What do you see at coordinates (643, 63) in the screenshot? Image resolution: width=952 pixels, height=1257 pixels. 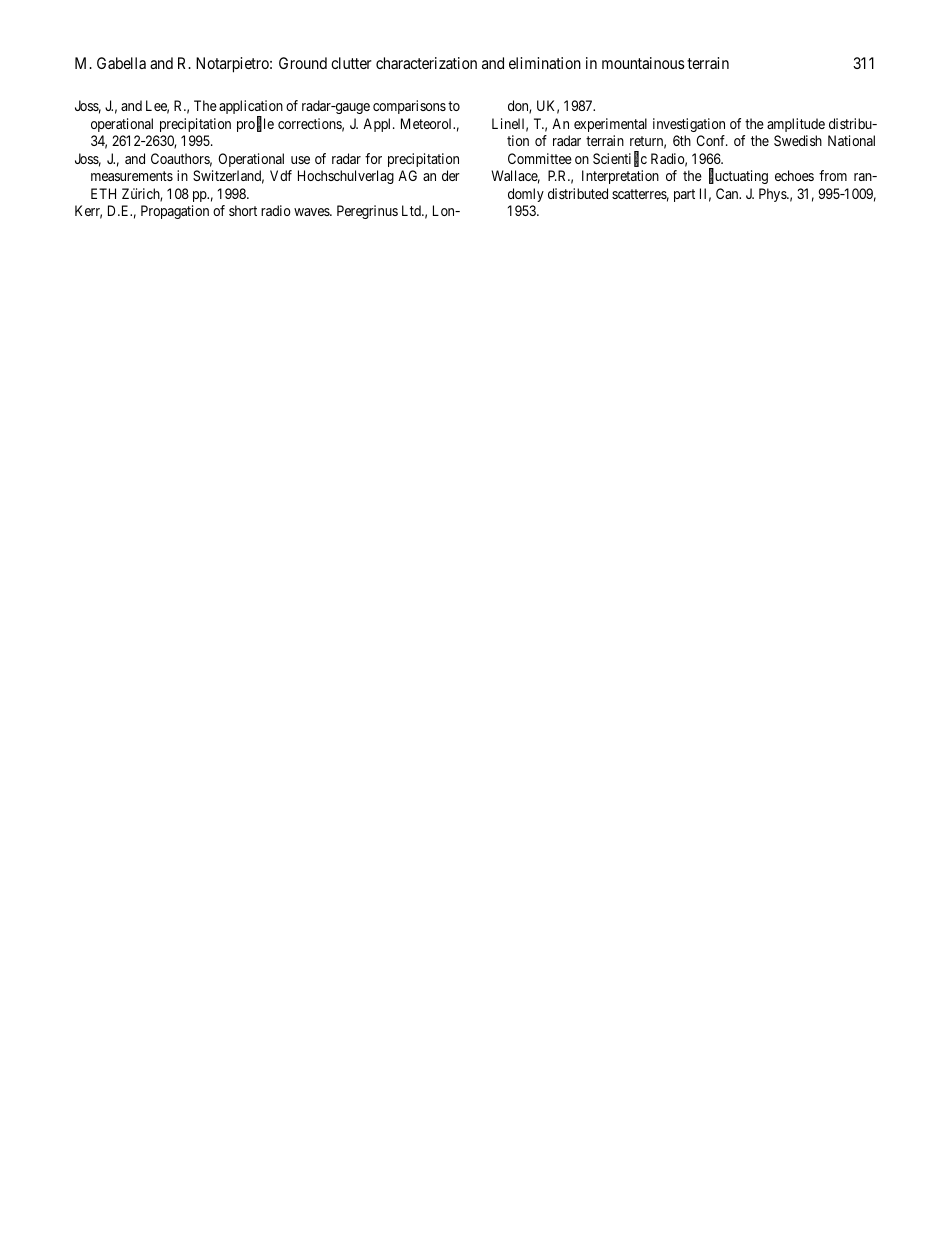 I see `mountainous` at bounding box center [643, 63].
